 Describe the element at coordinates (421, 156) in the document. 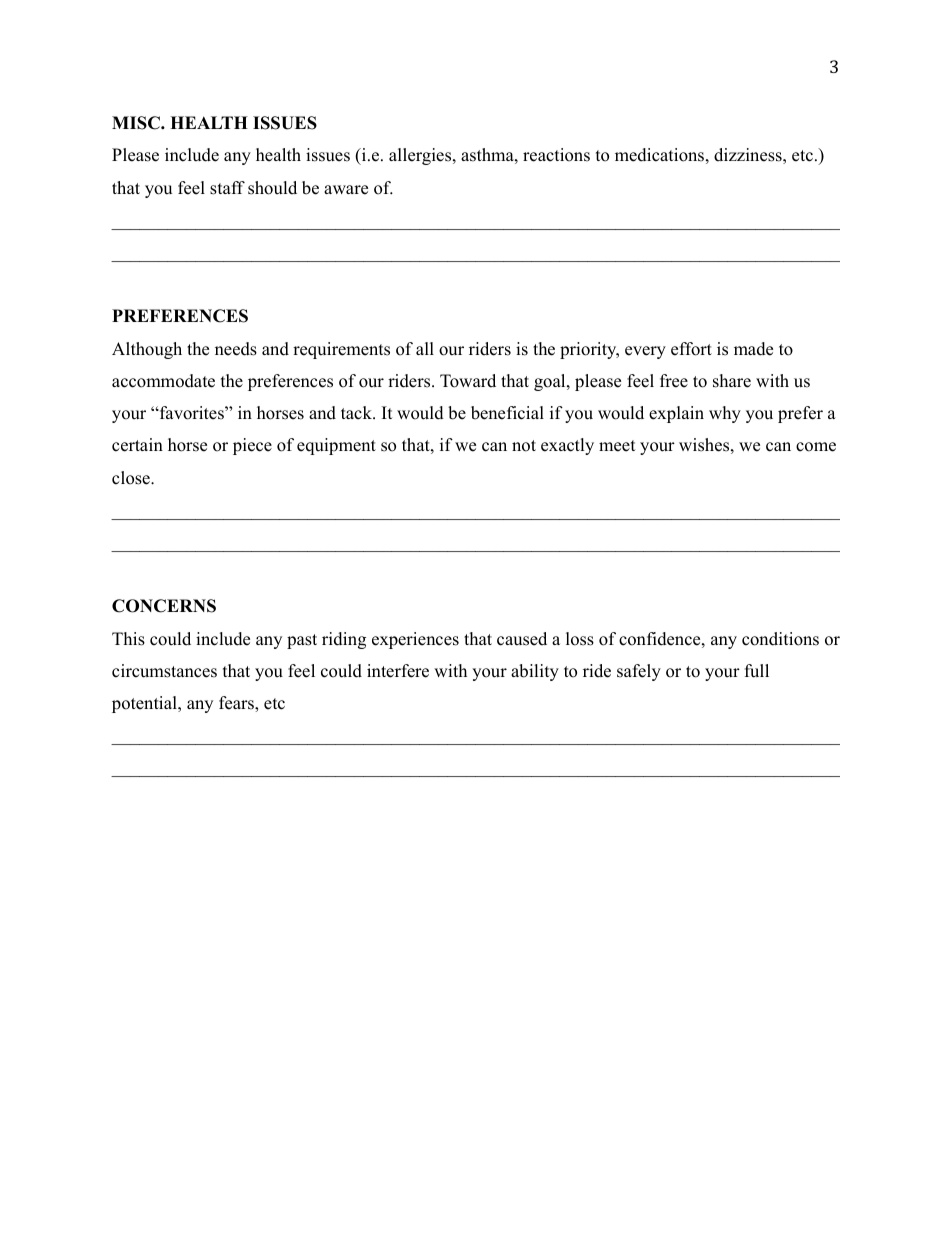

I see `allergies` at that location.
